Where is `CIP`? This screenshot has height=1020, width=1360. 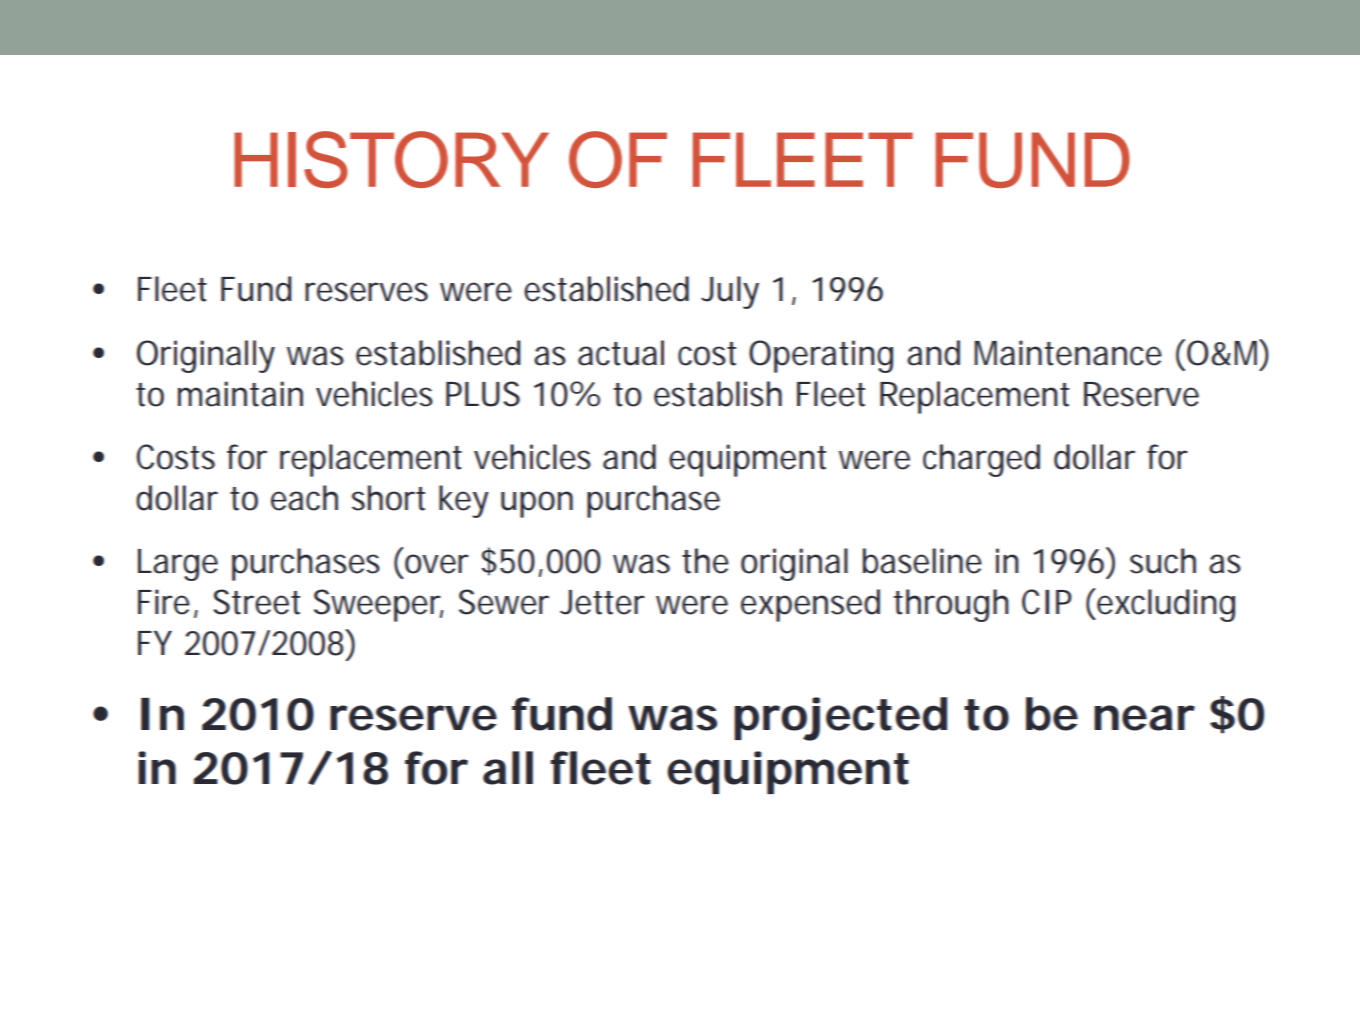 CIP is located at coordinates (1047, 602).
